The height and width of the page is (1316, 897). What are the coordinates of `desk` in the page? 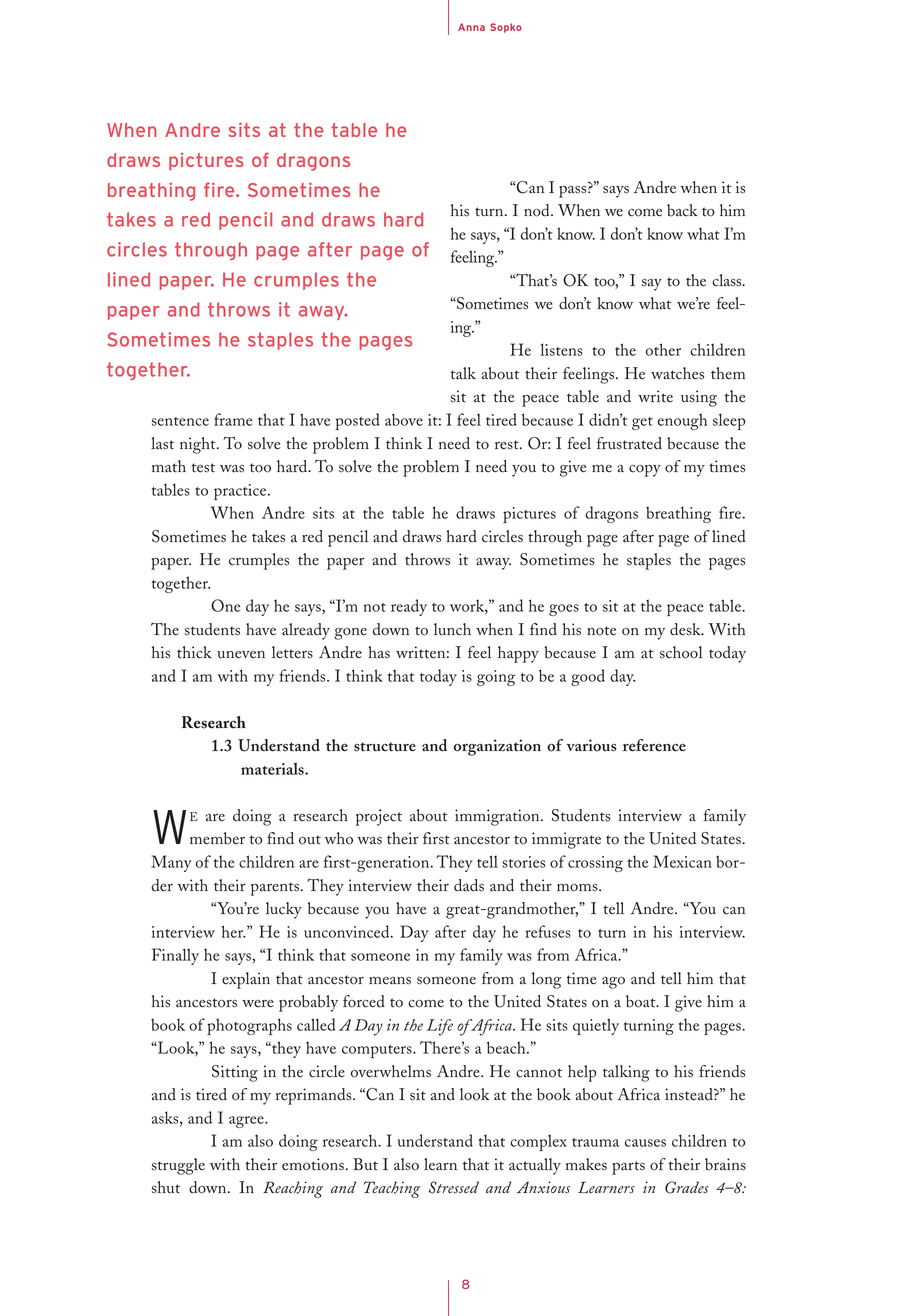 It's located at (686, 629).
